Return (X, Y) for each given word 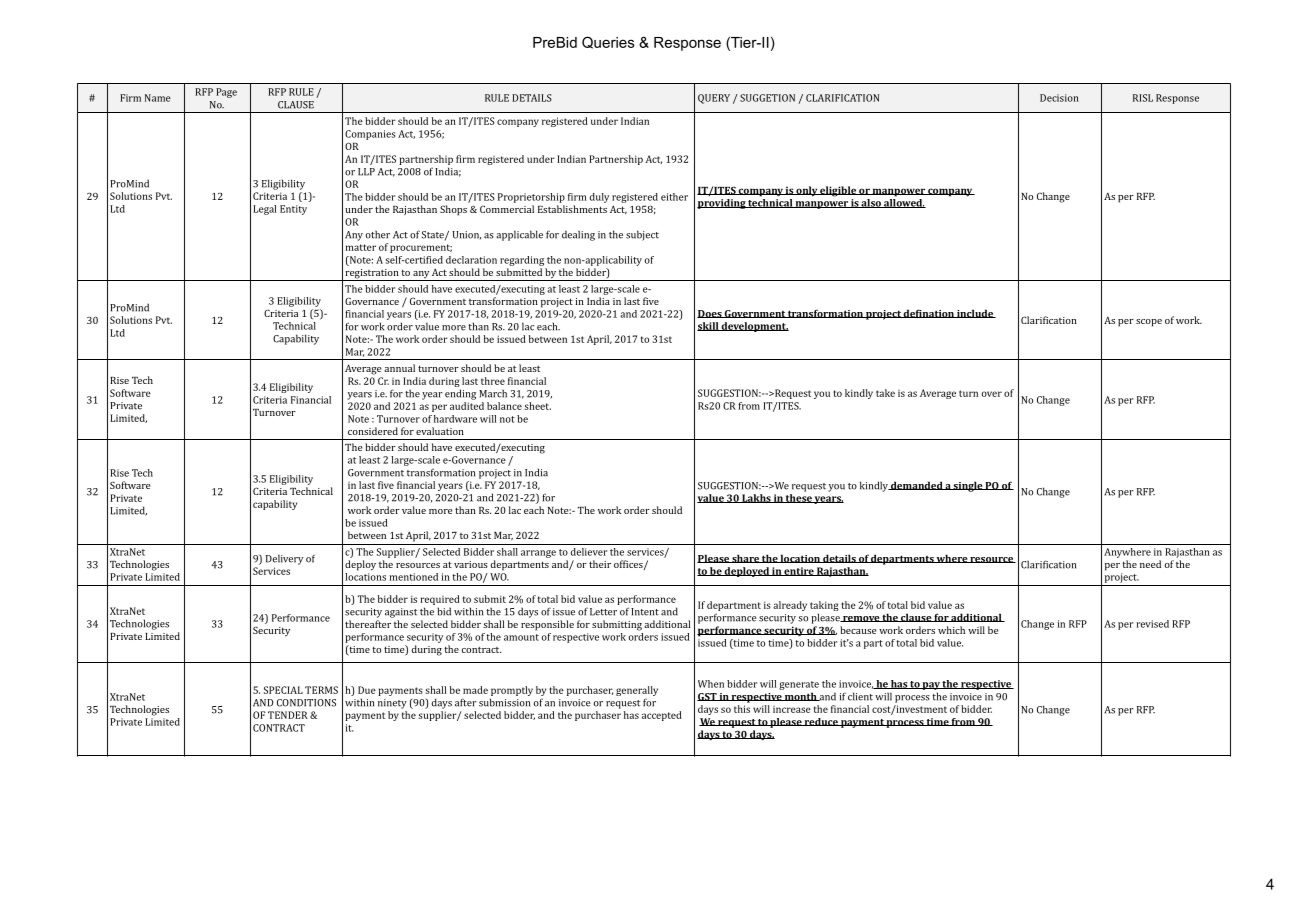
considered (373, 431)
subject (642, 235)
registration (372, 275)
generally (637, 691)
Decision (1059, 98)
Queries (608, 42)
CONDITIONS (306, 703)
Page (226, 93)
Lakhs (756, 498)
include (975, 313)
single (968, 486)
